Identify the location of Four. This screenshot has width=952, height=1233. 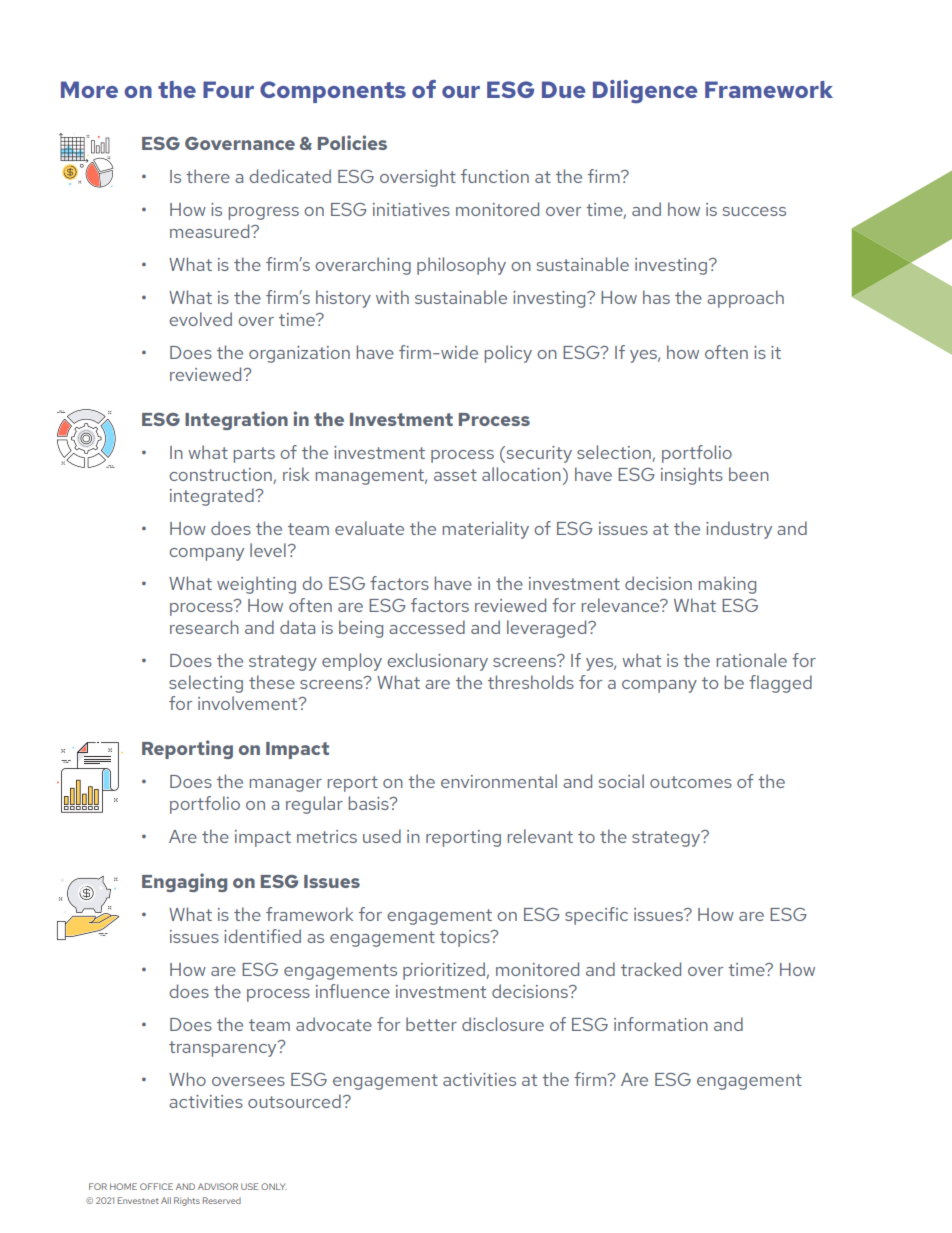
(228, 89).
